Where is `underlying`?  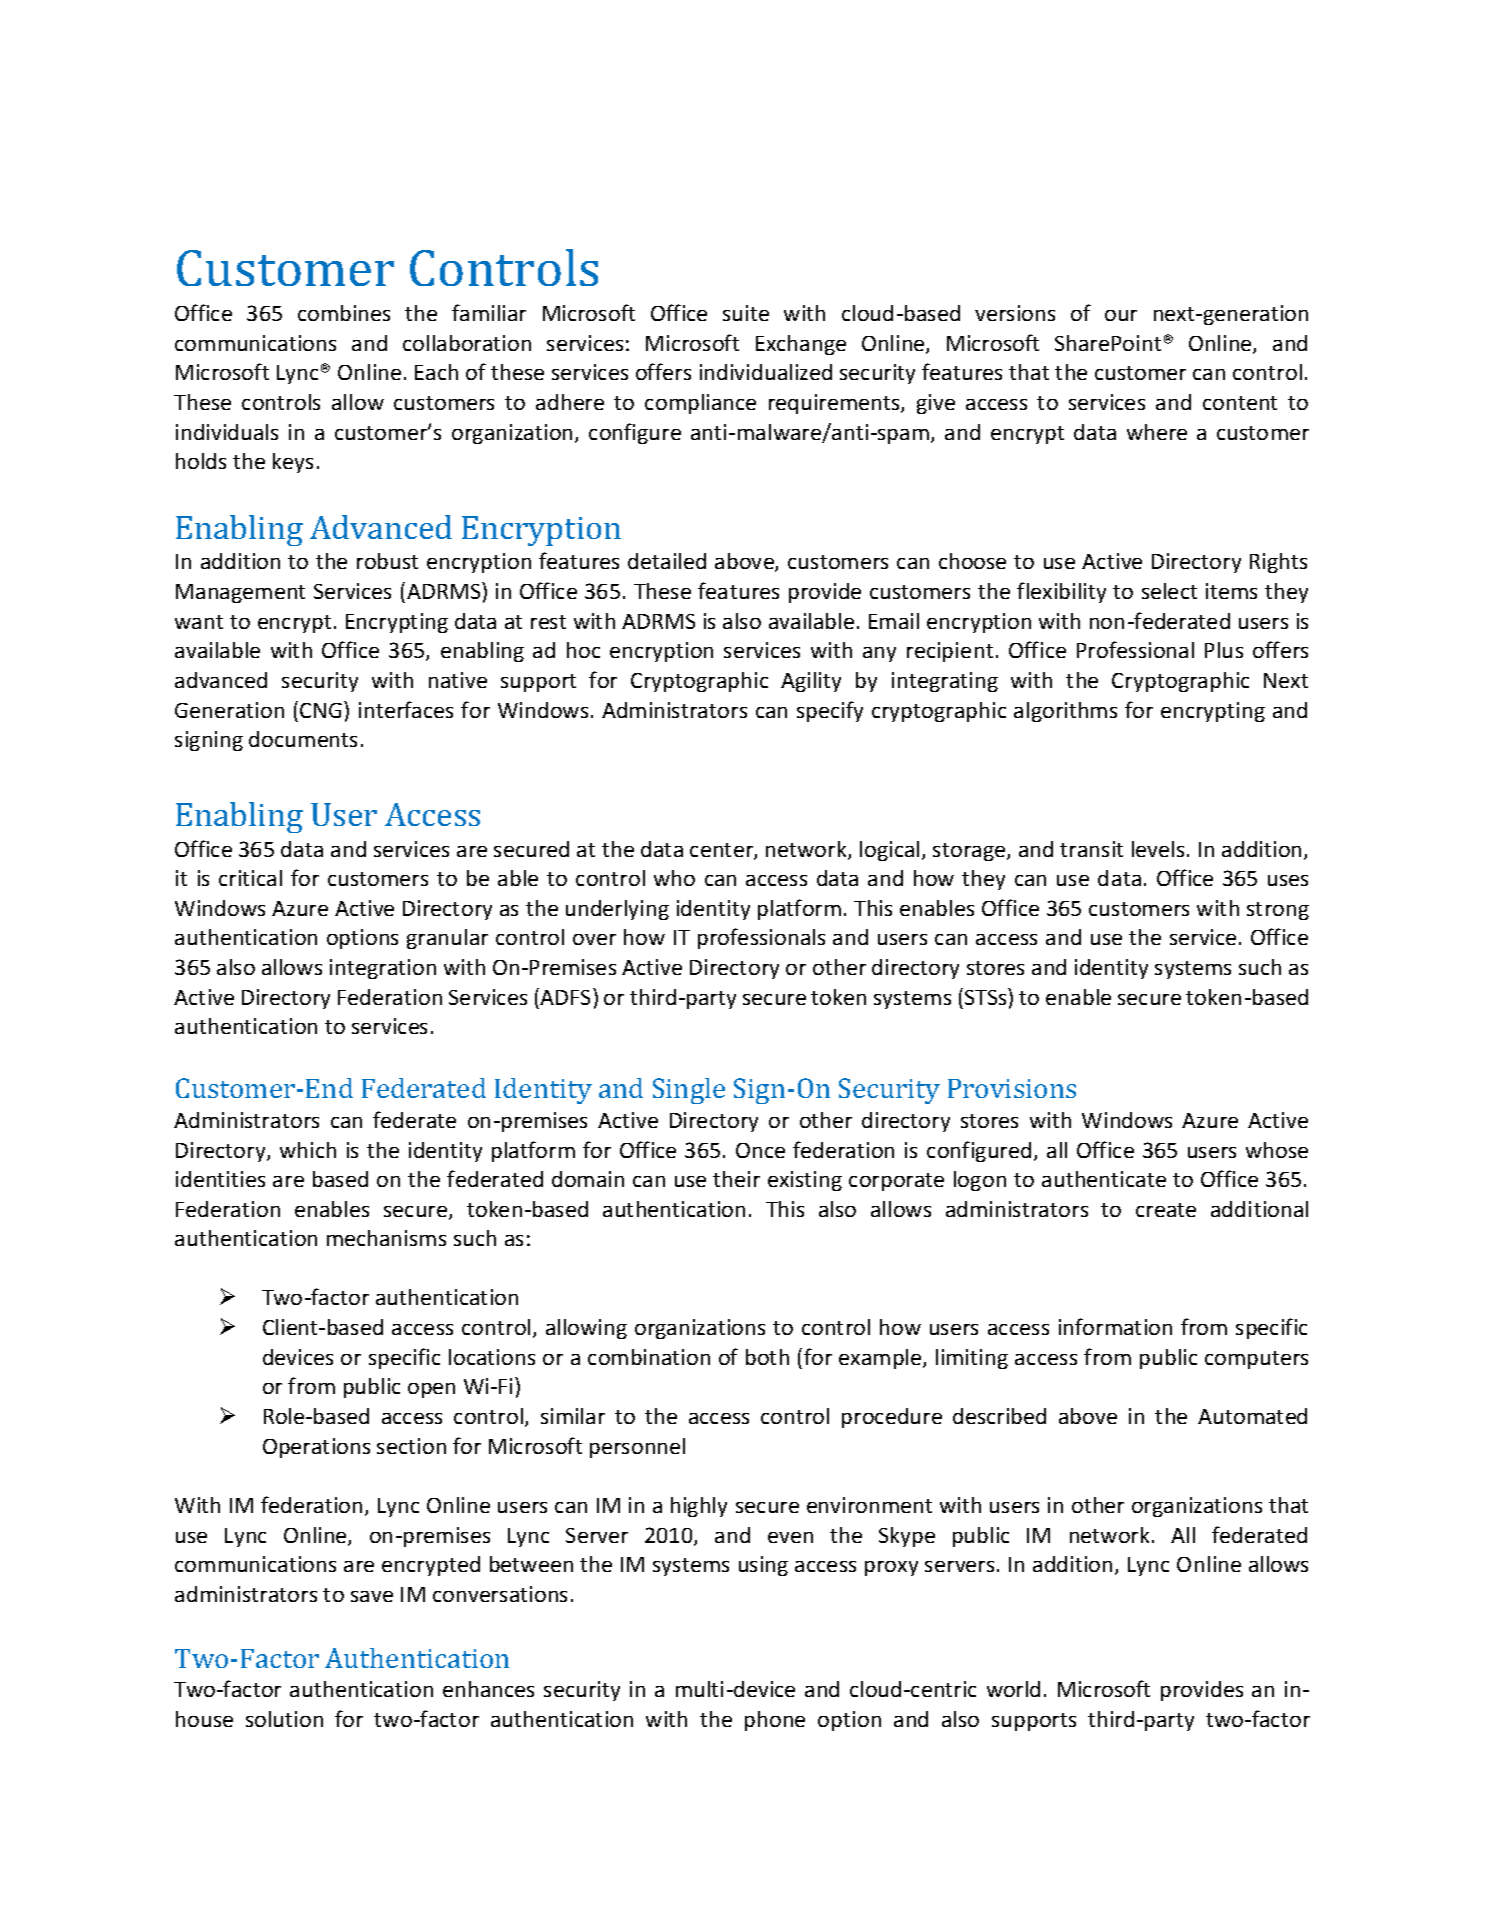 underlying is located at coordinates (617, 910).
